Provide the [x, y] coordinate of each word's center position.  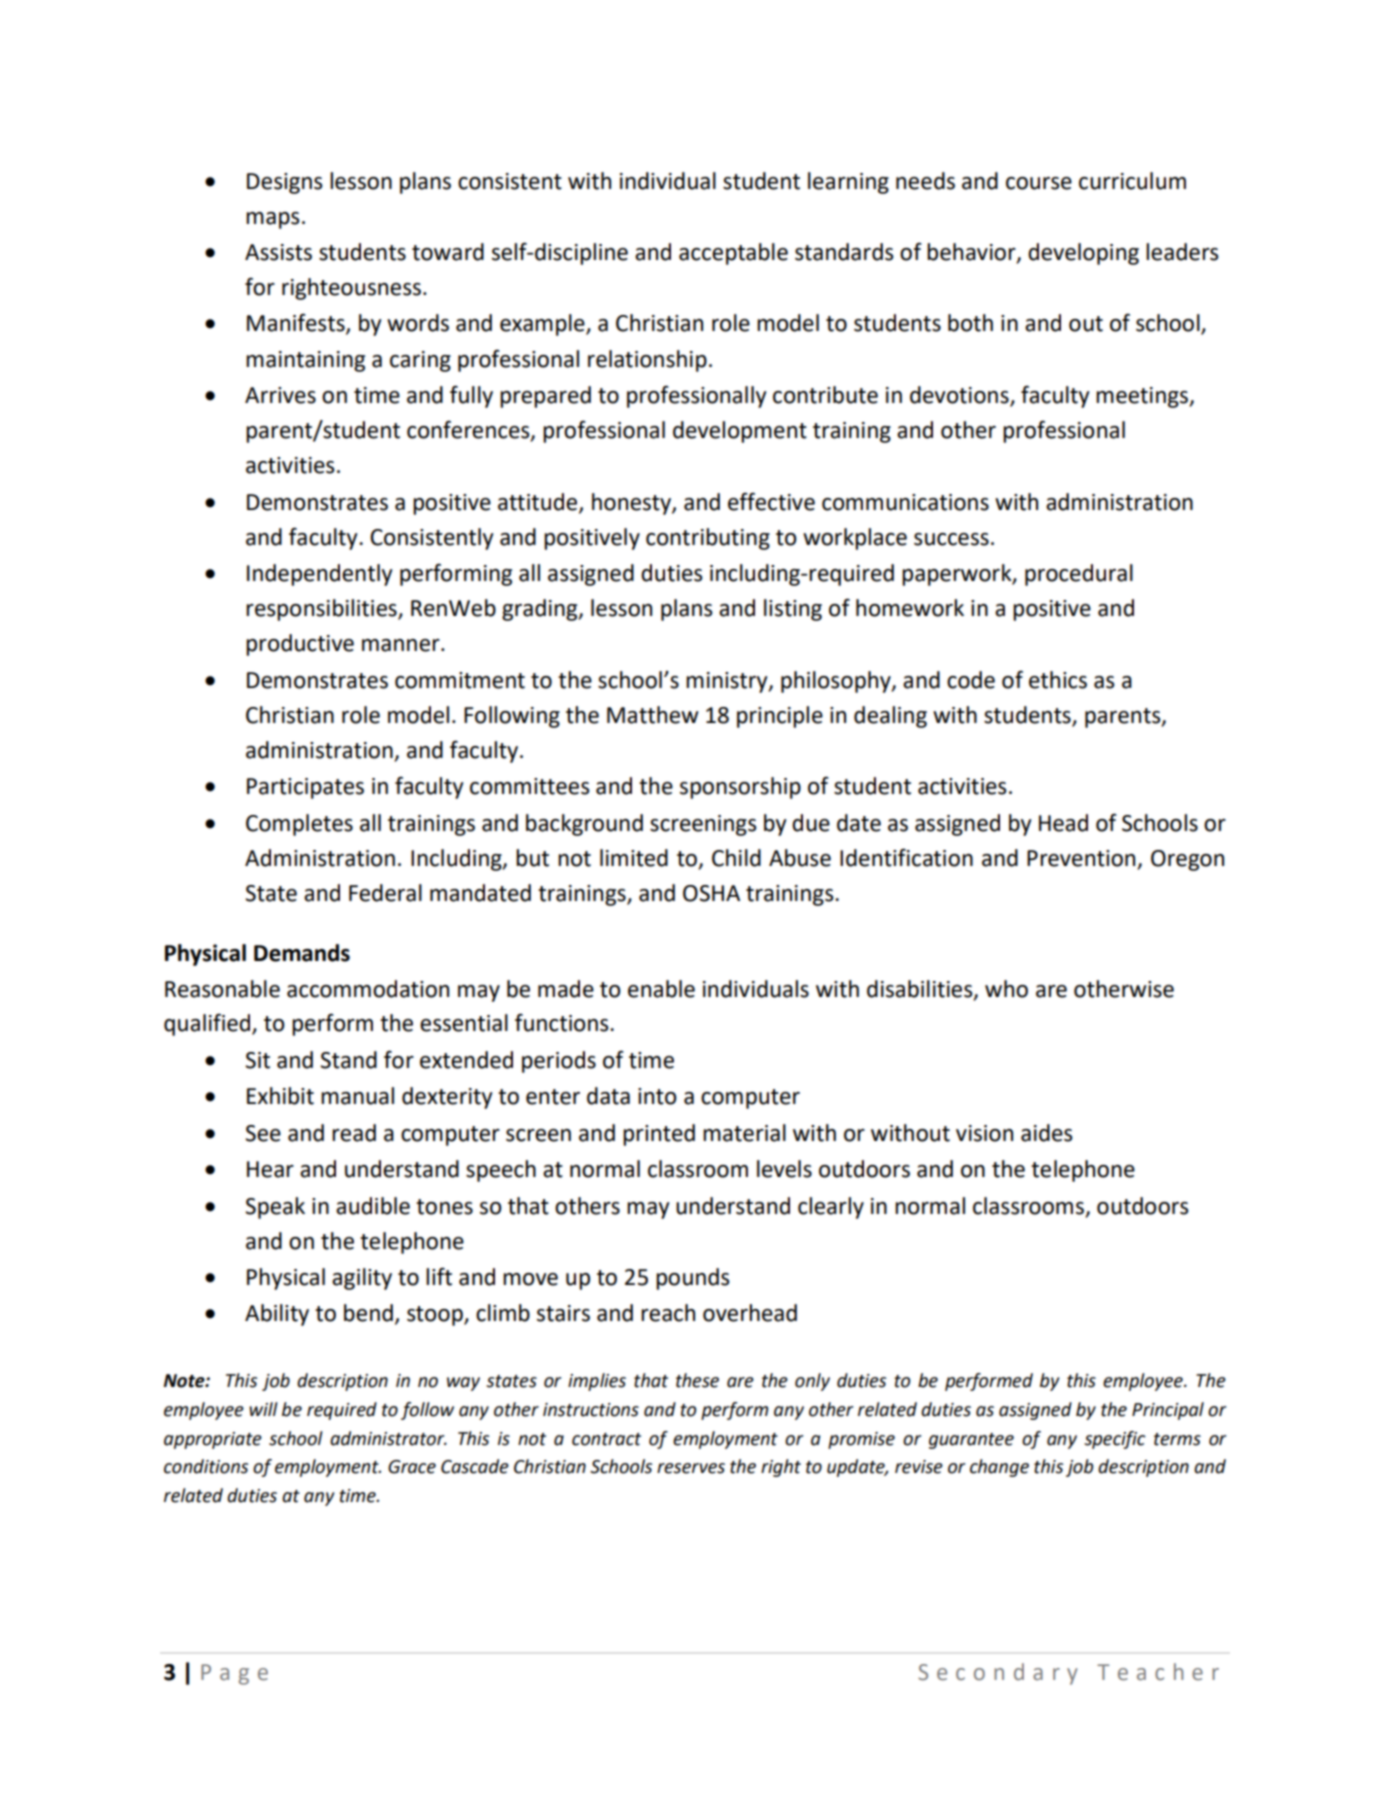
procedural [1079, 575]
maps [273, 220]
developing [1083, 254]
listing [793, 610]
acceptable [733, 254]
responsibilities [322, 610]
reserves [691, 1468]
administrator [388, 1438]
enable [661, 989]
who [1006, 989]
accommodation [368, 989]
